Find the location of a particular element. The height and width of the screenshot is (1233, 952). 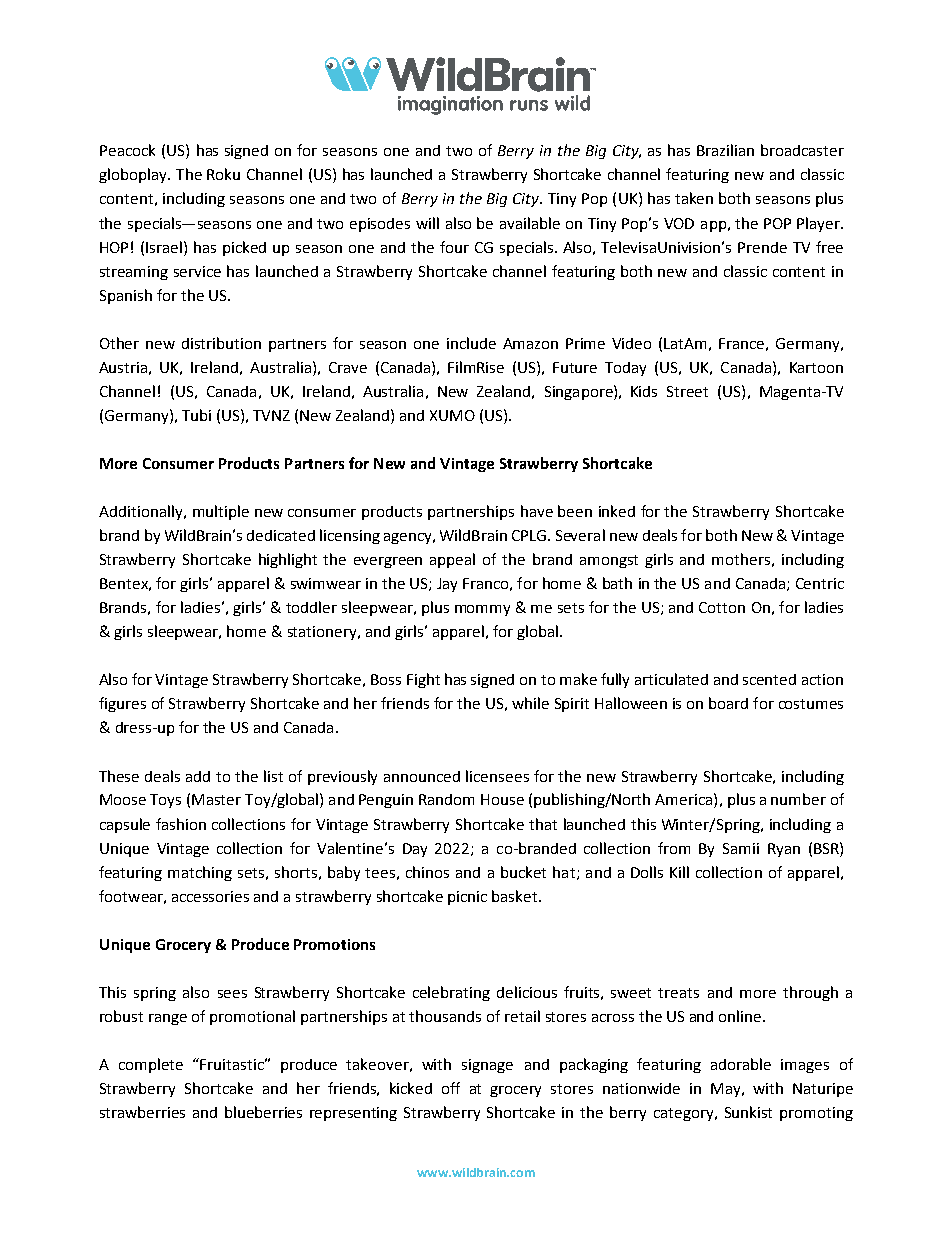

Cotton is located at coordinates (722, 607).
